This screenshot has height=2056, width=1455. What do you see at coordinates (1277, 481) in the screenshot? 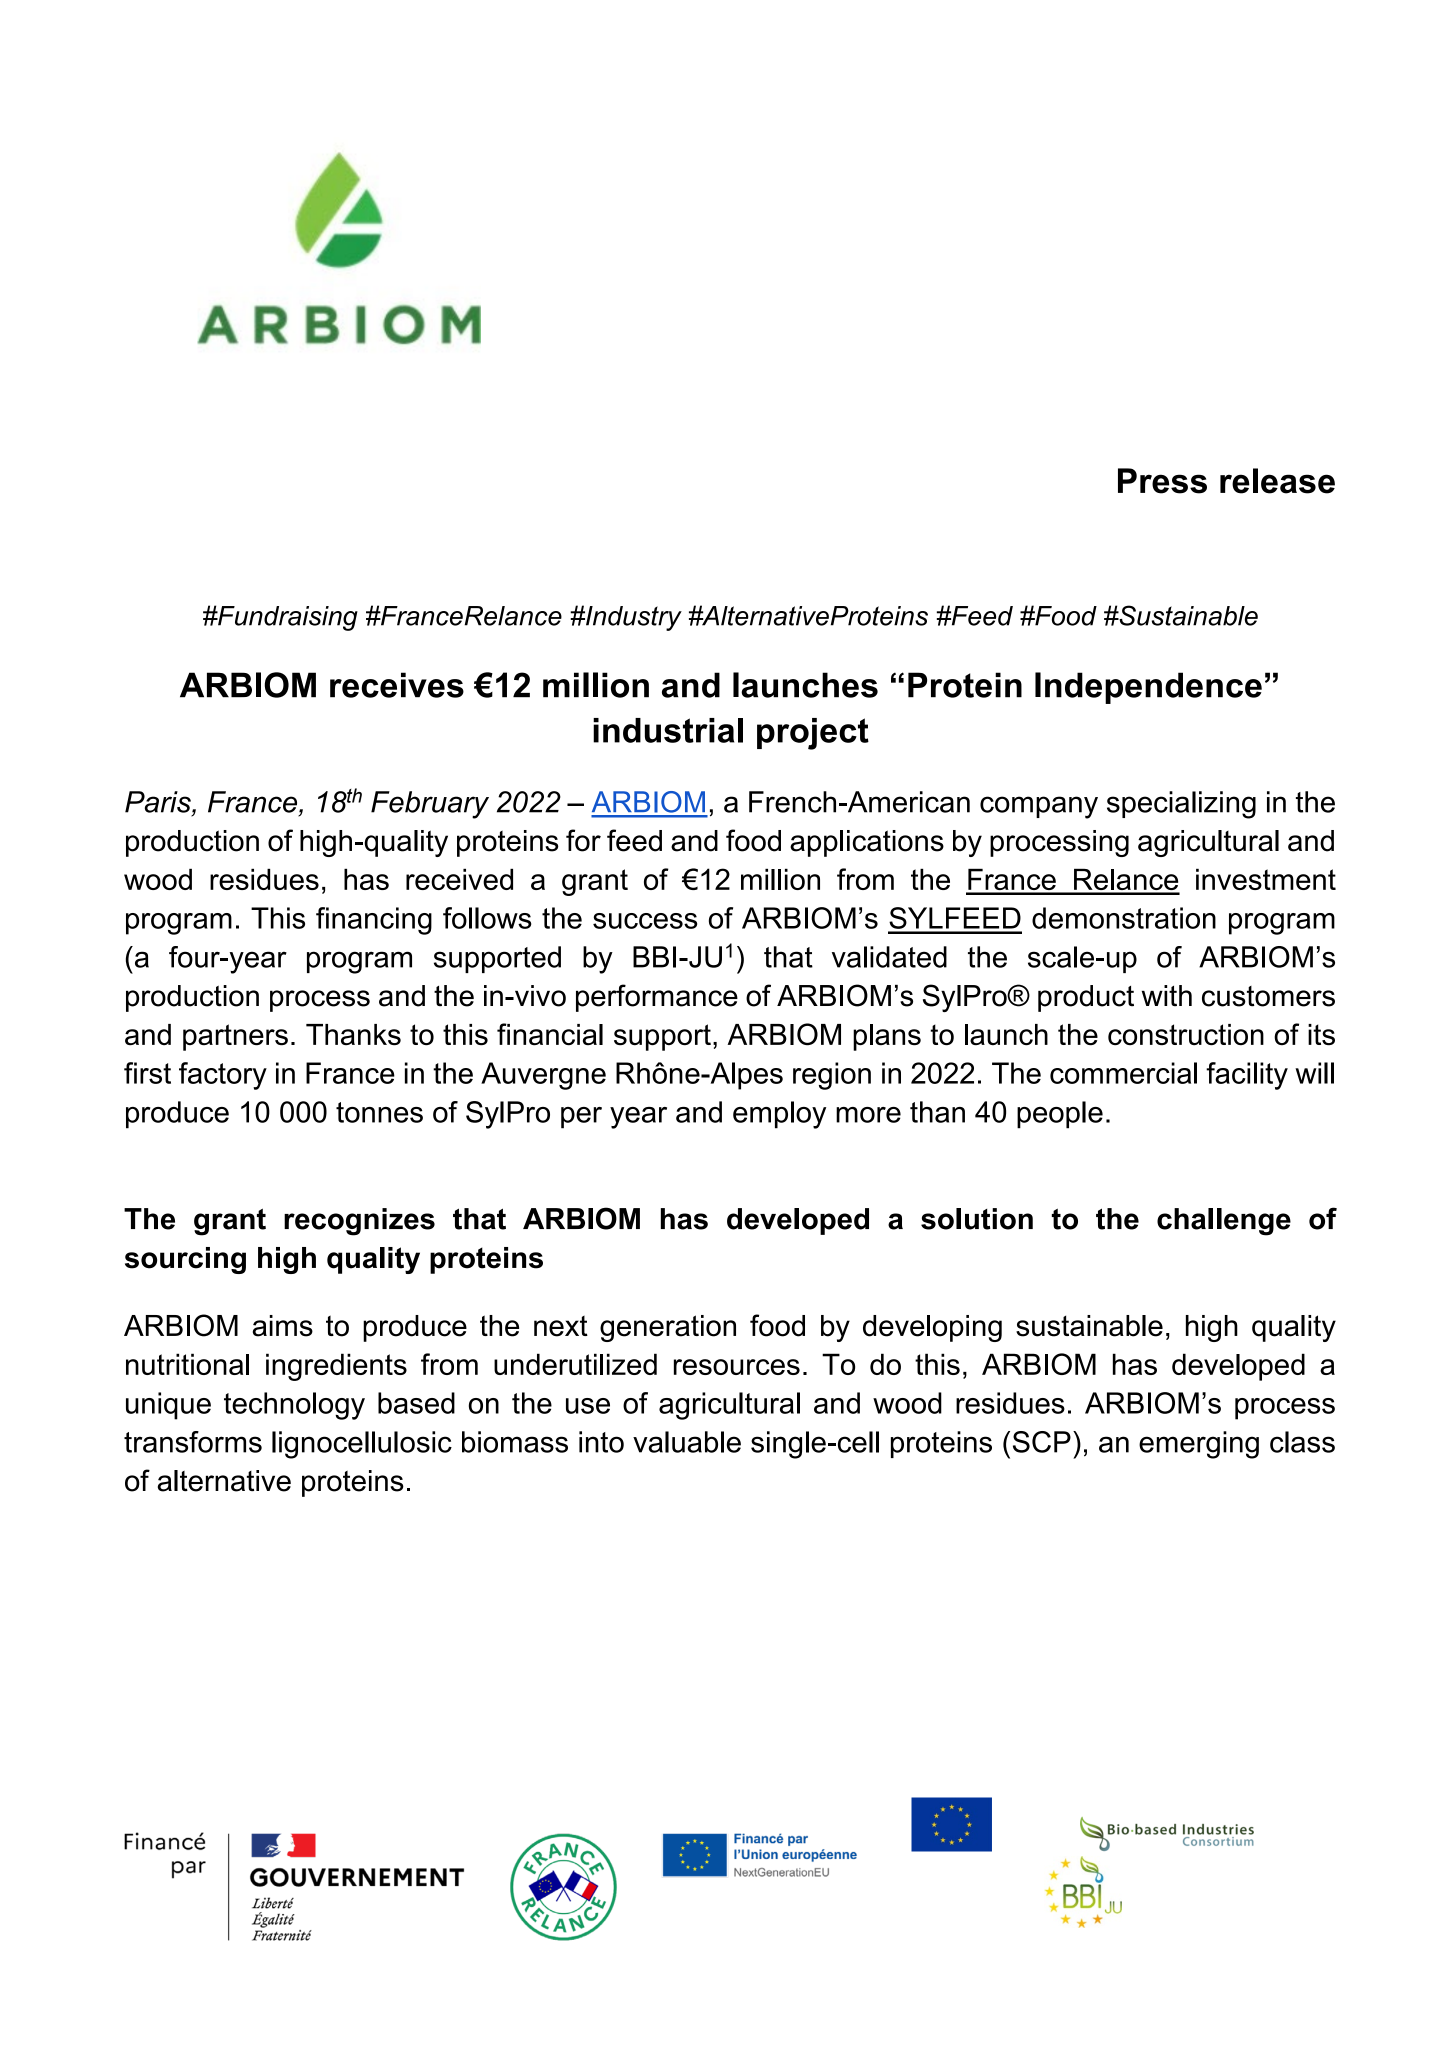
I see `release` at bounding box center [1277, 481].
